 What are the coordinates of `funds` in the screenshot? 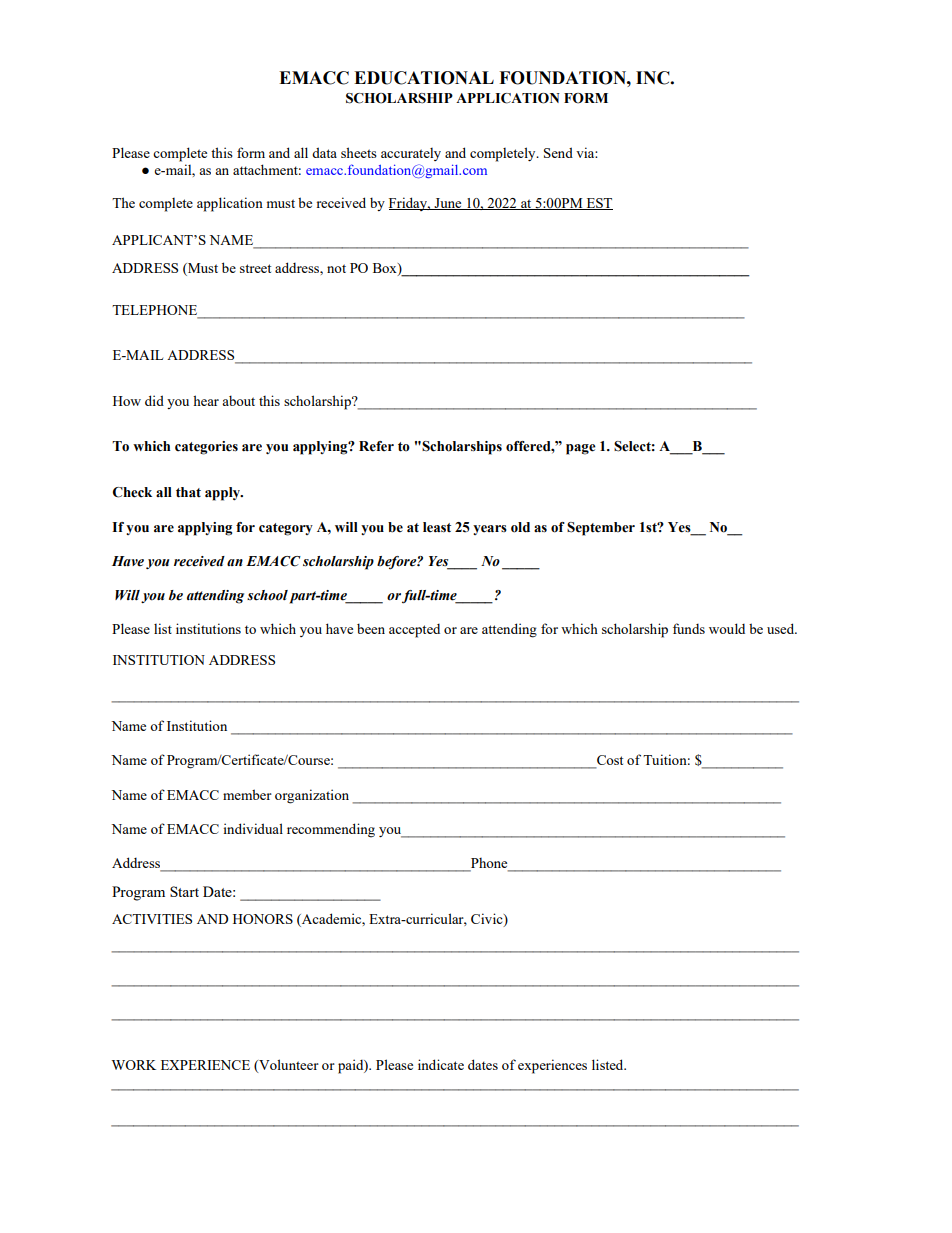 It's located at (689, 628).
